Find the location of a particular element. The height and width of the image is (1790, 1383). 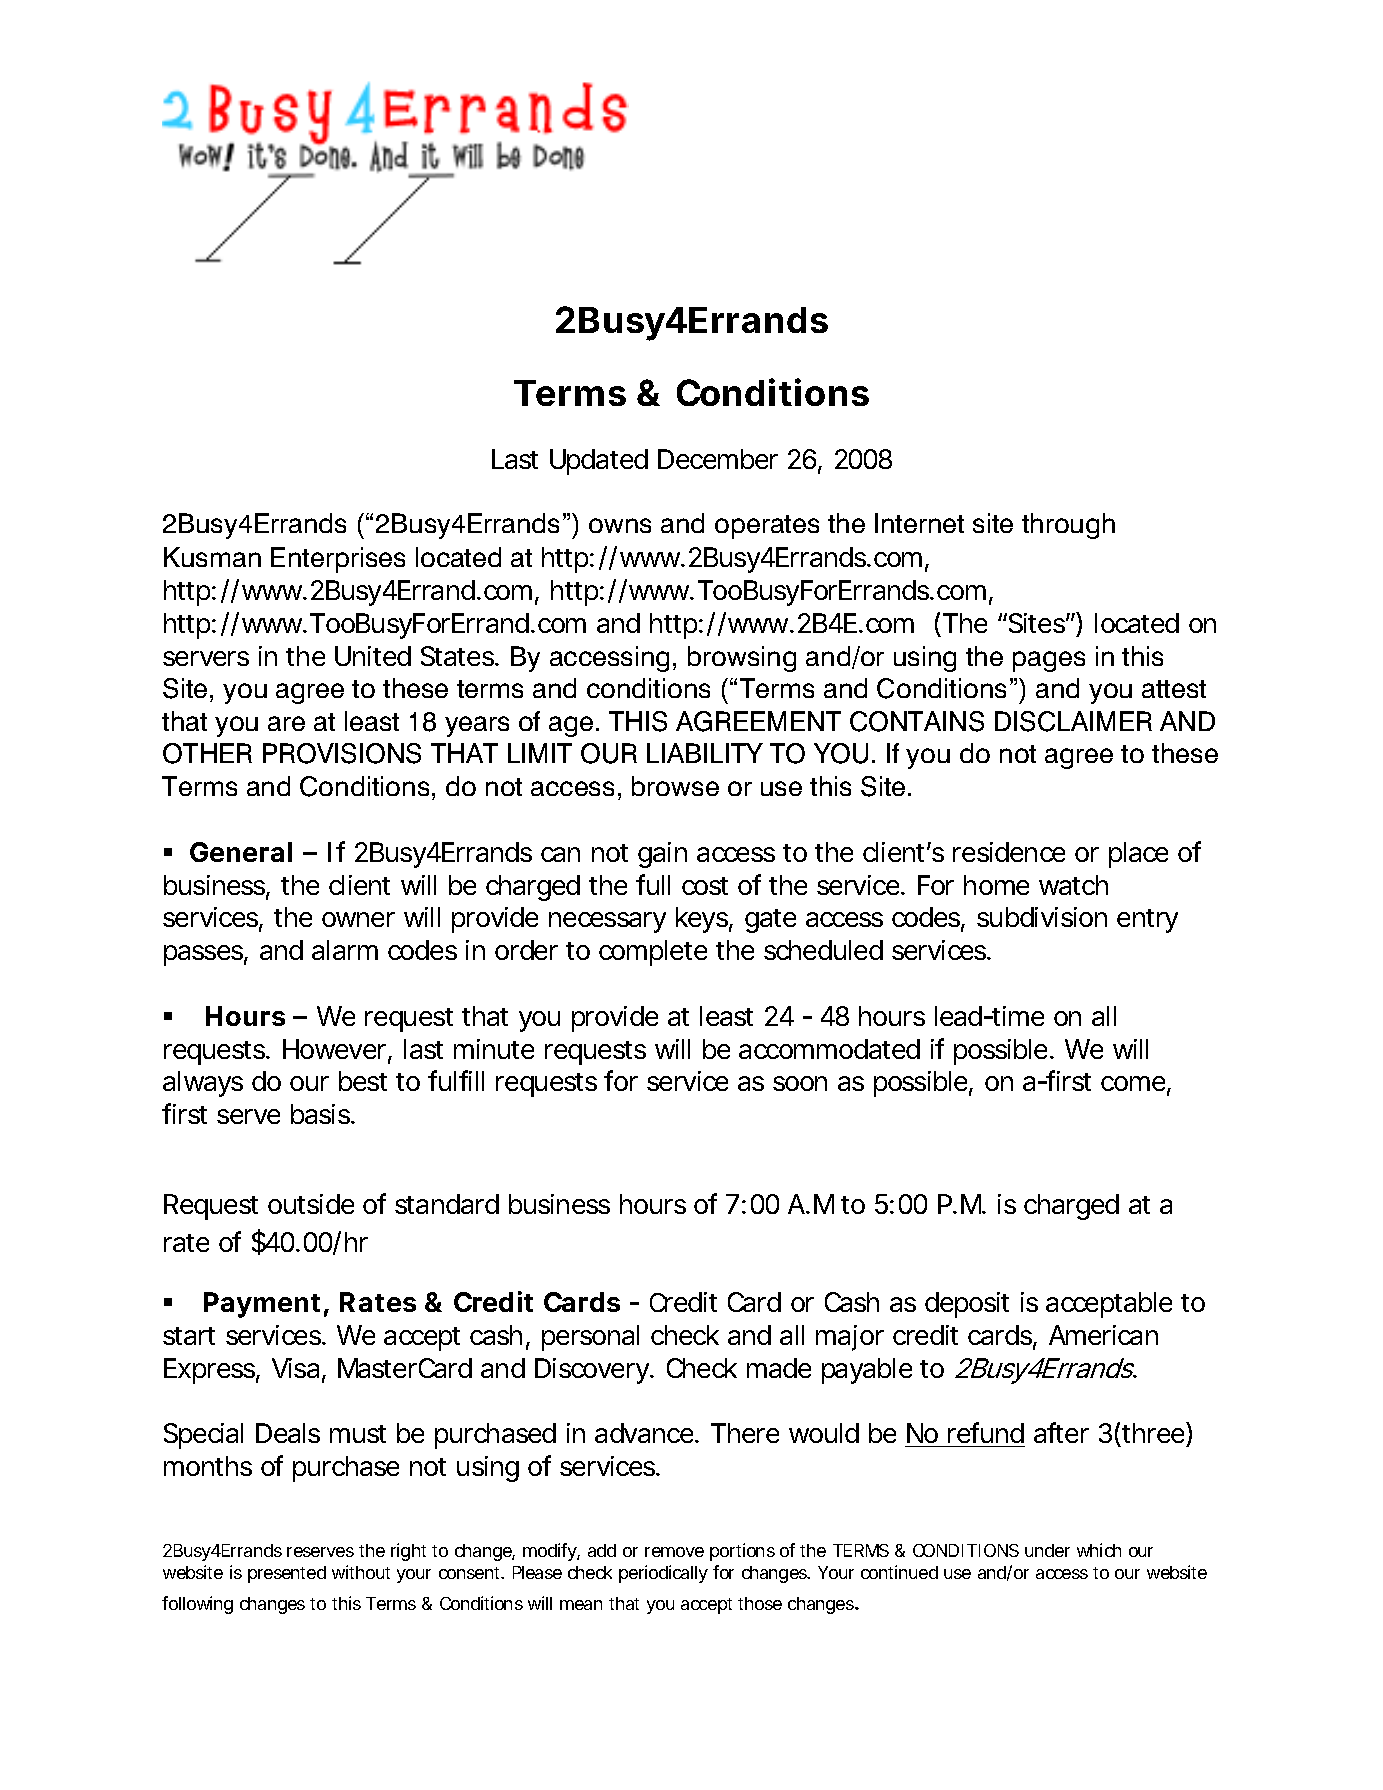

standard is located at coordinates (447, 1204).
